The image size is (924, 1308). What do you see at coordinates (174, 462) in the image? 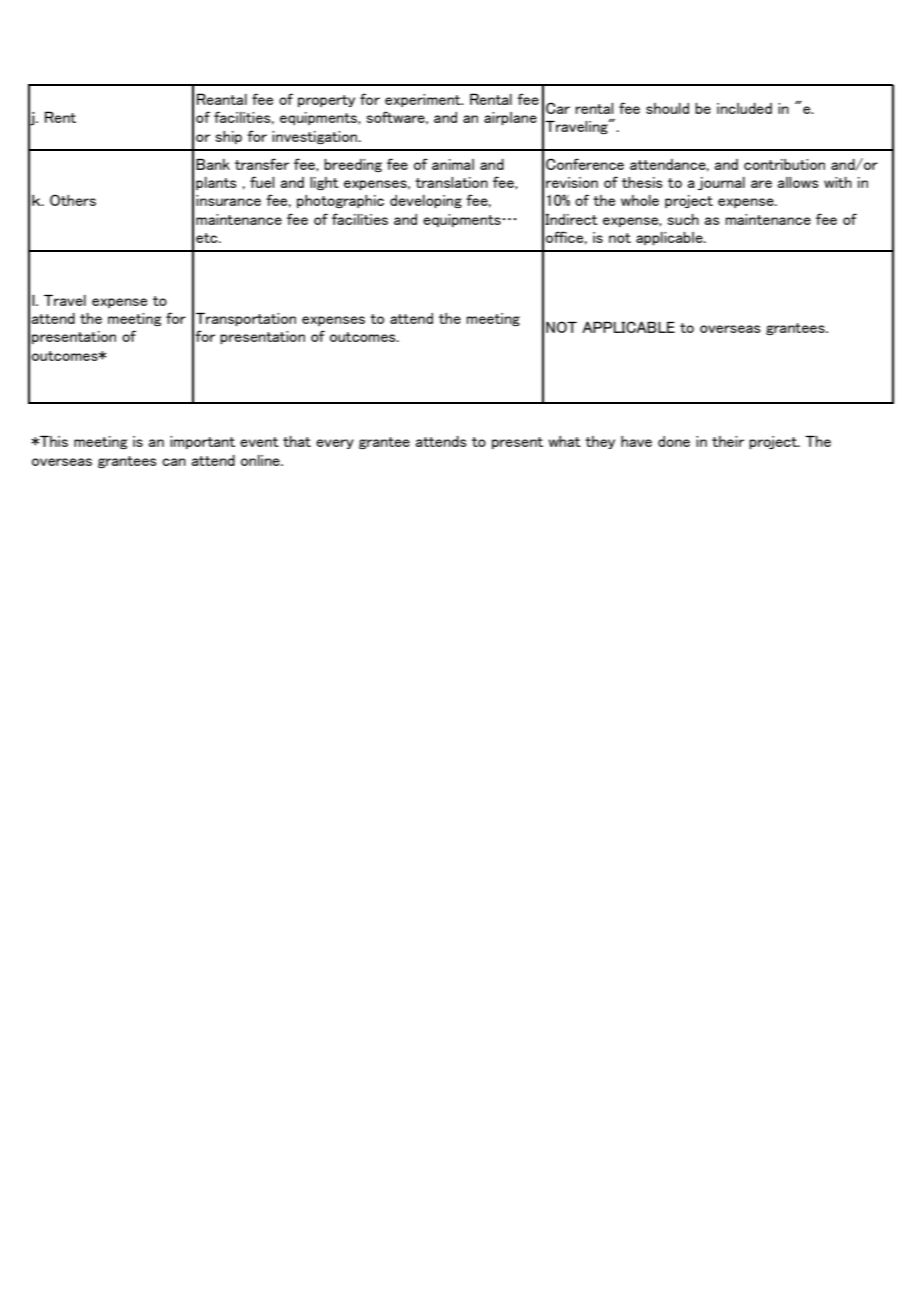
I see `can` at bounding box center [174, 462].
